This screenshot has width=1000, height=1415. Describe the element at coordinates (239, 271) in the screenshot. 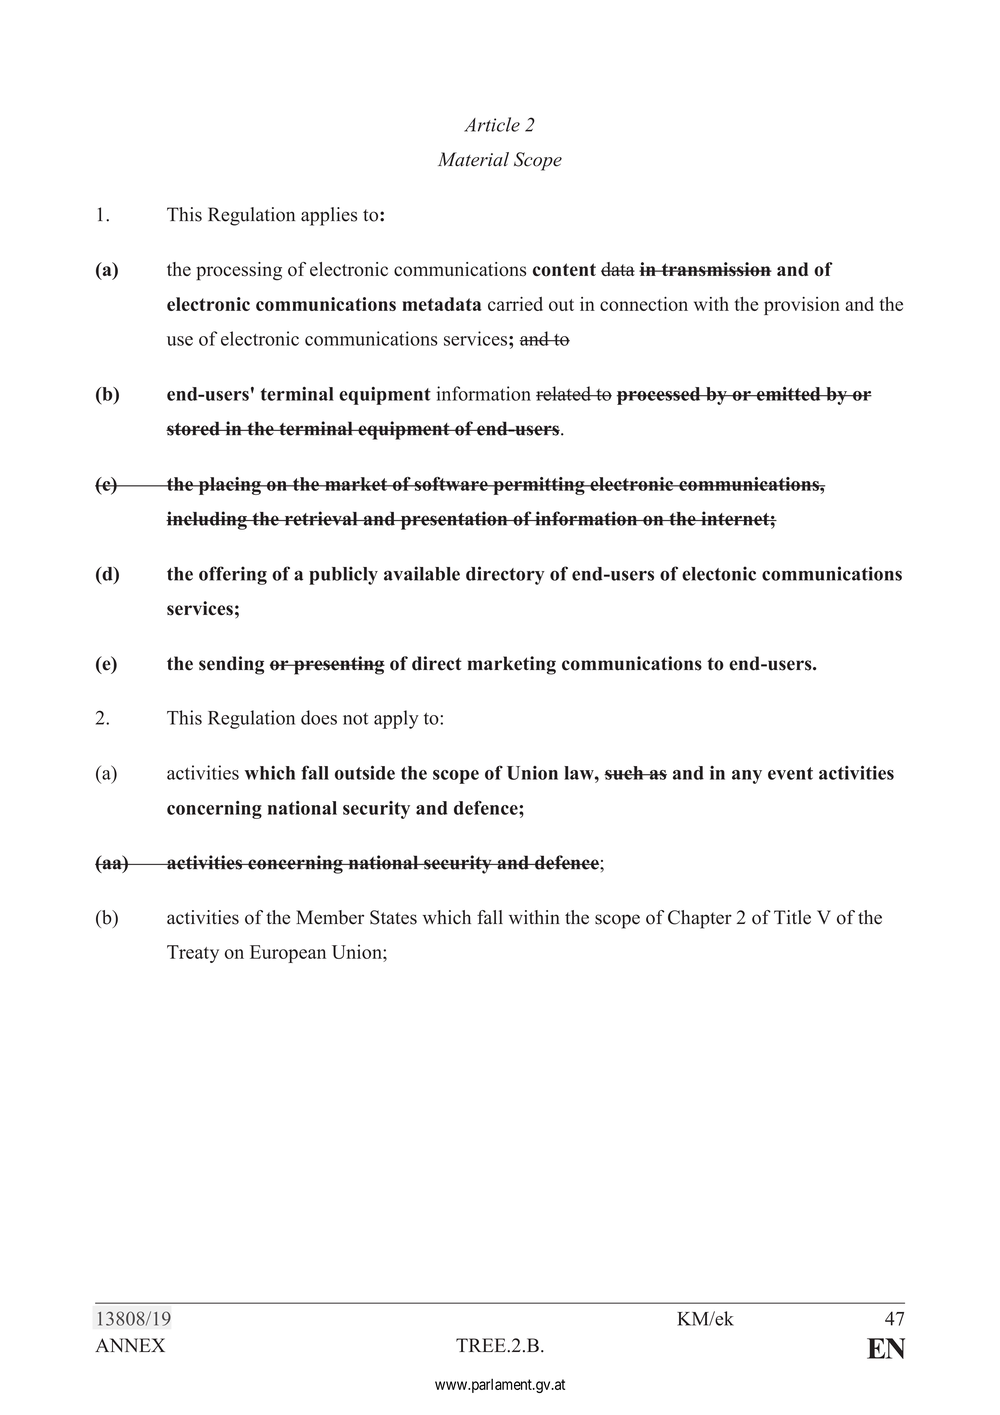

I see `processing` at that location.
